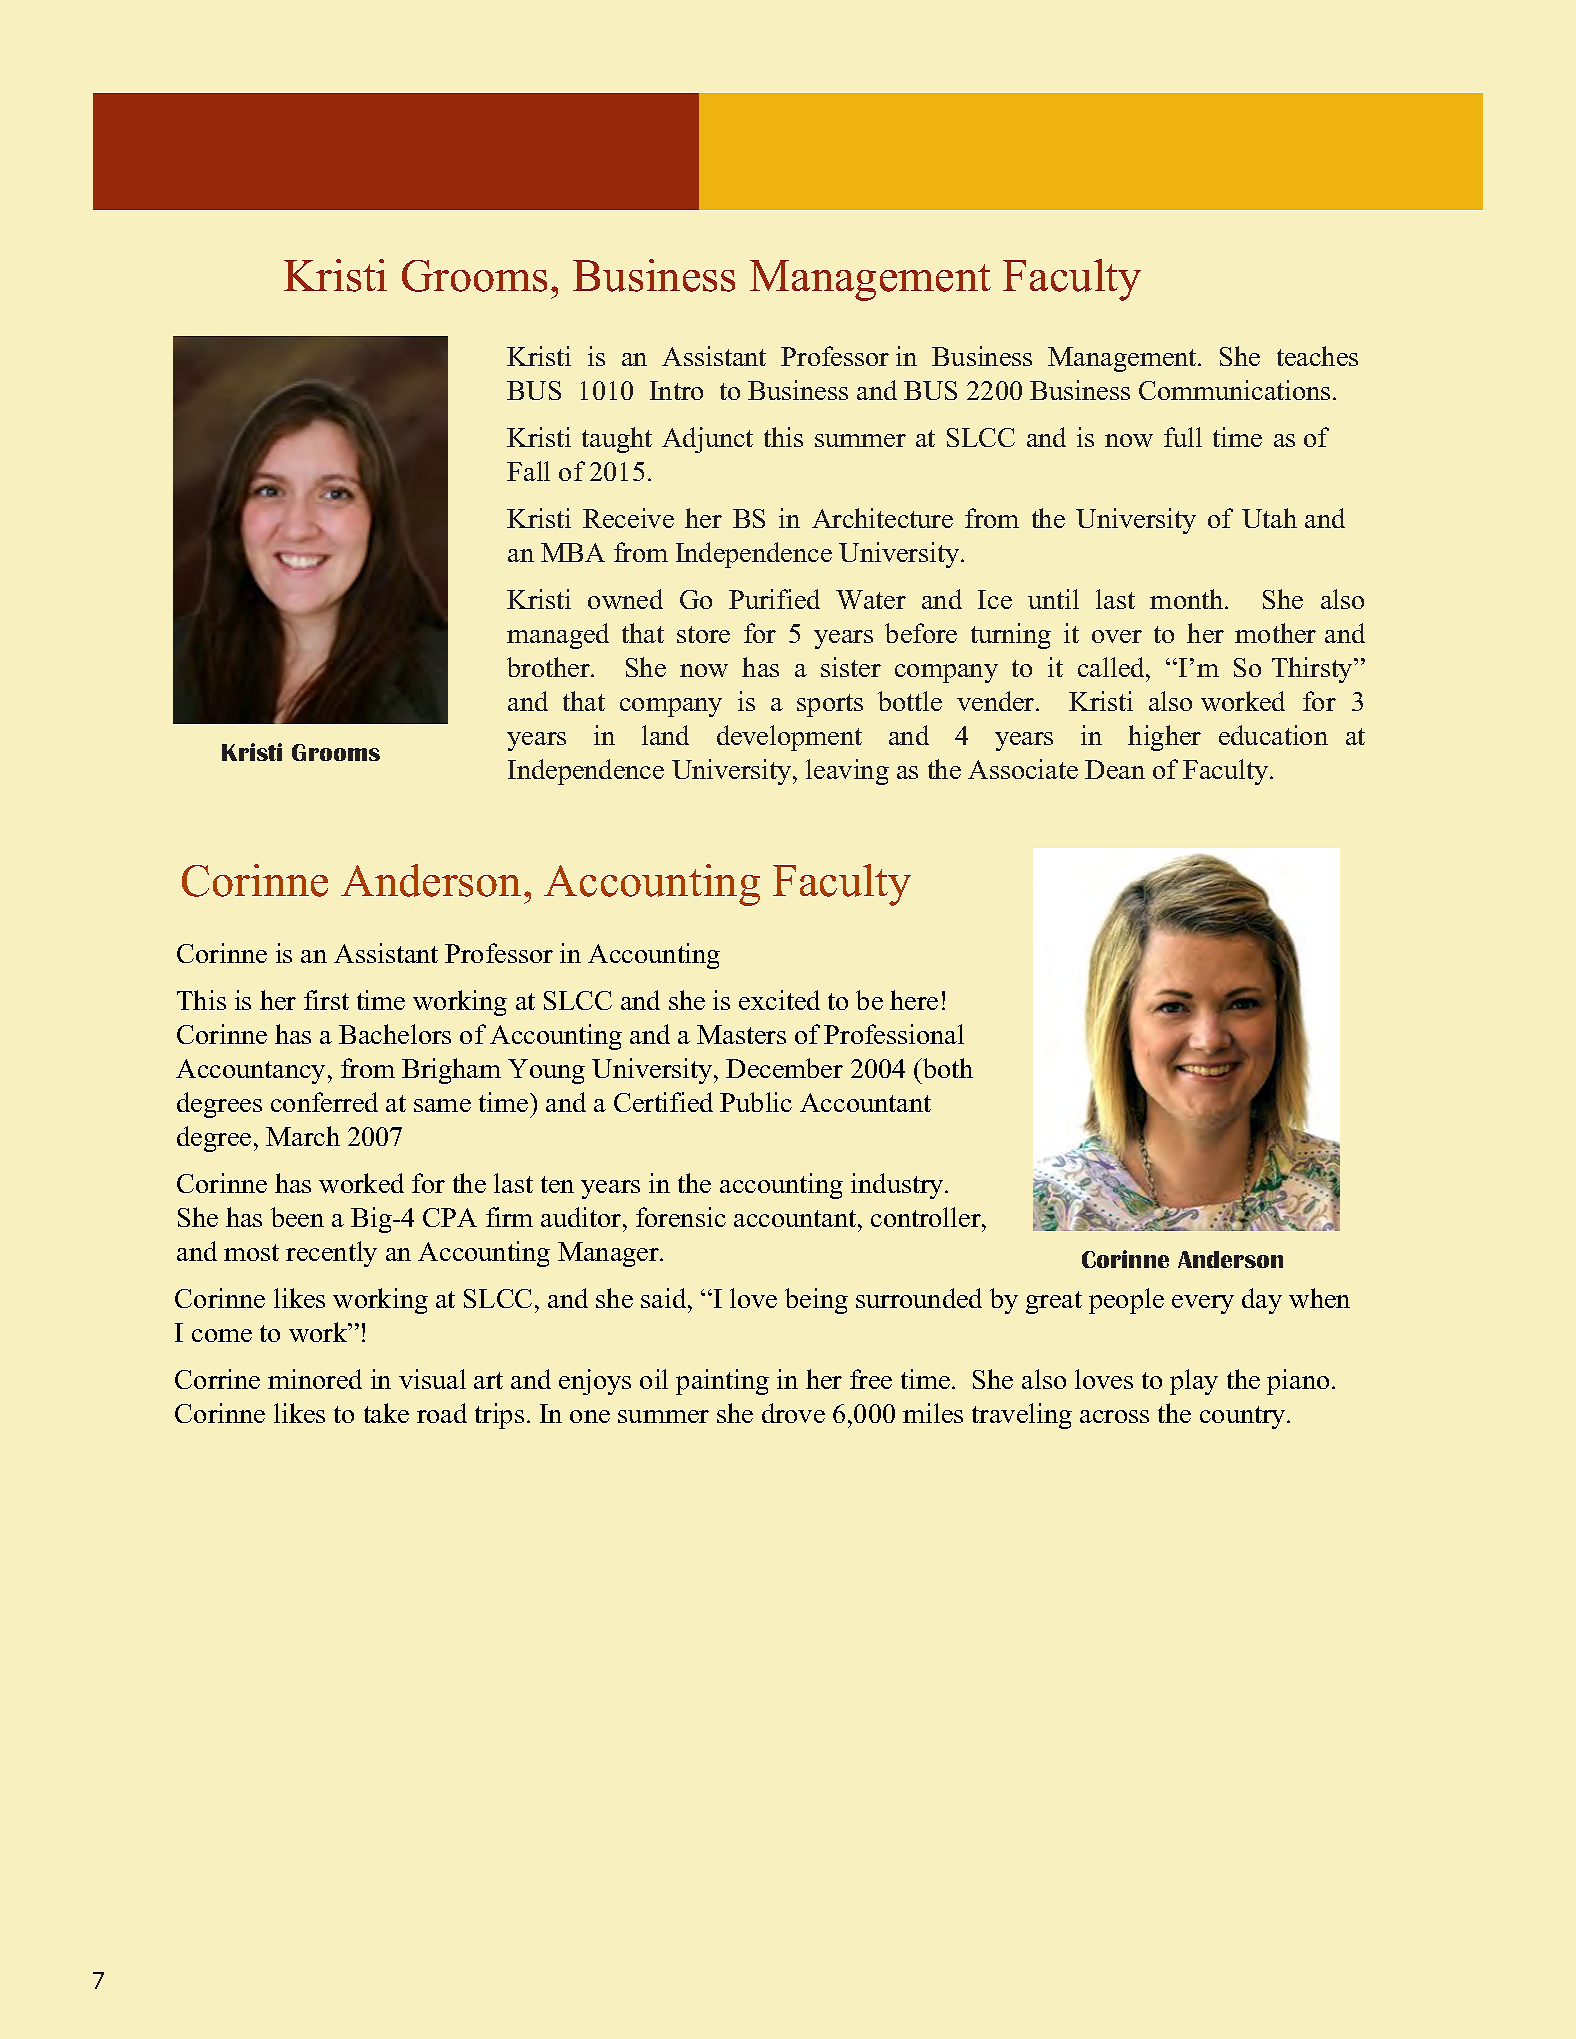 The width and height of the screenshot is (1576, 2039). I want to click on managed, so click(558, 636).
